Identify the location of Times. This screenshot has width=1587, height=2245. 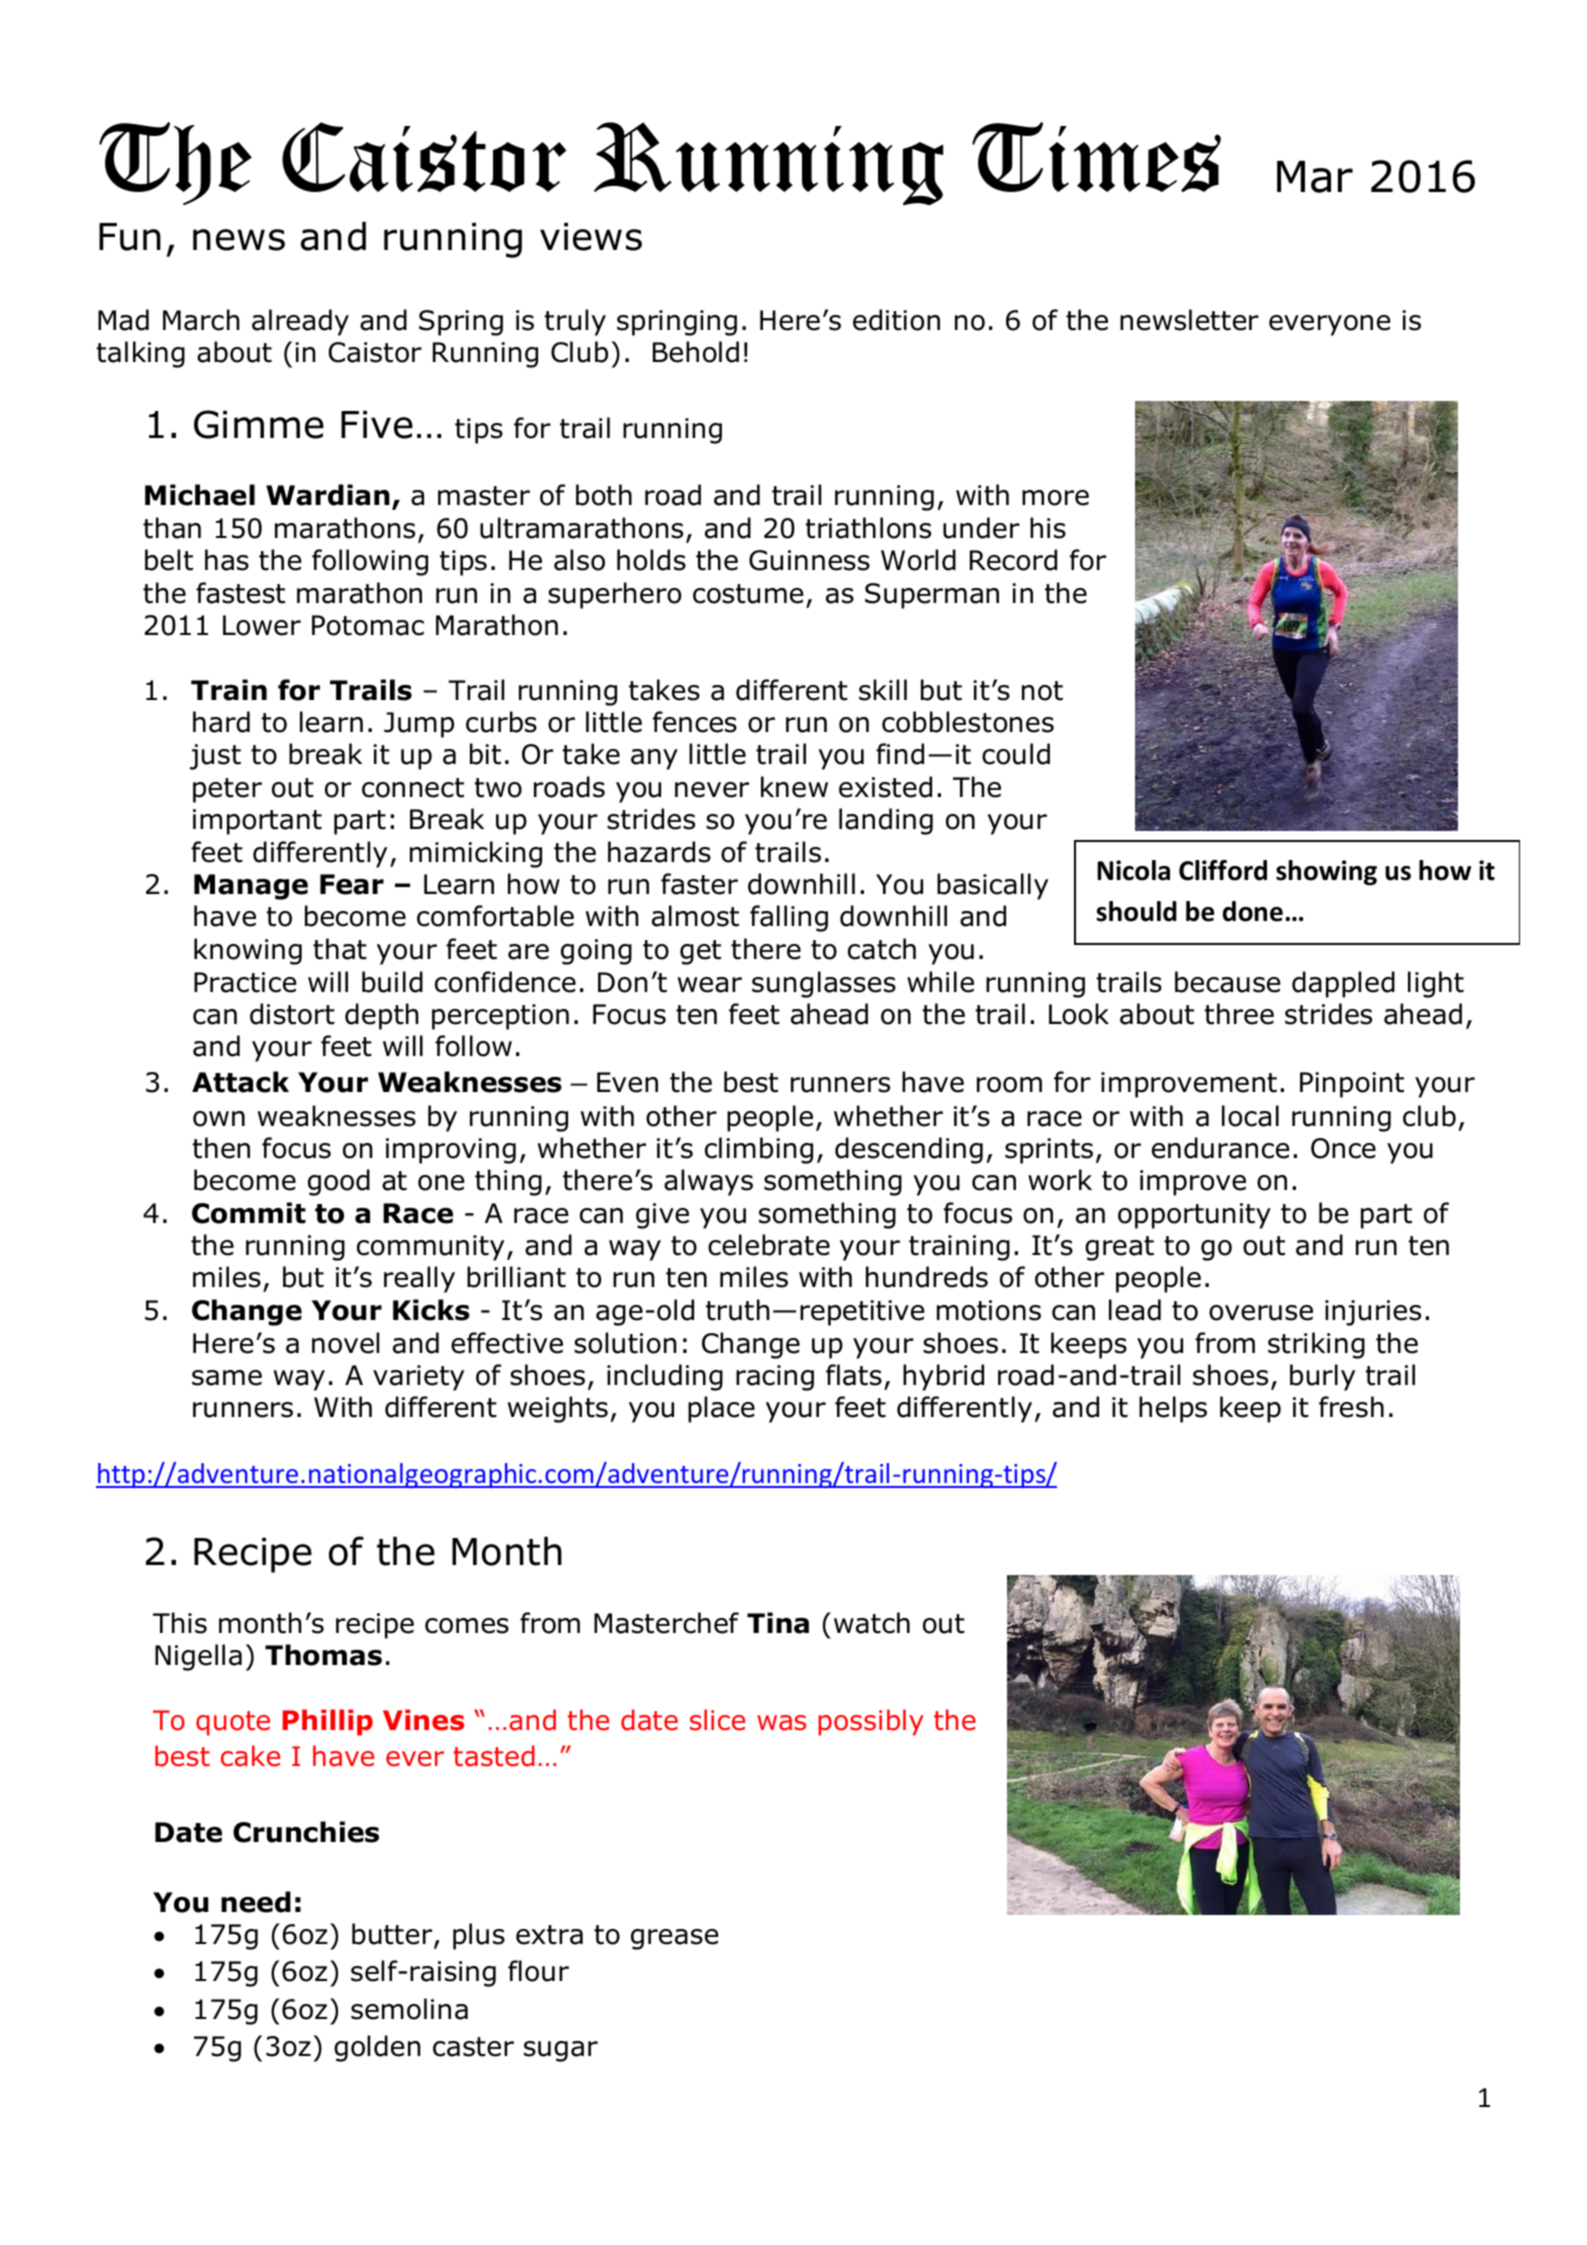
(1096, 157).
